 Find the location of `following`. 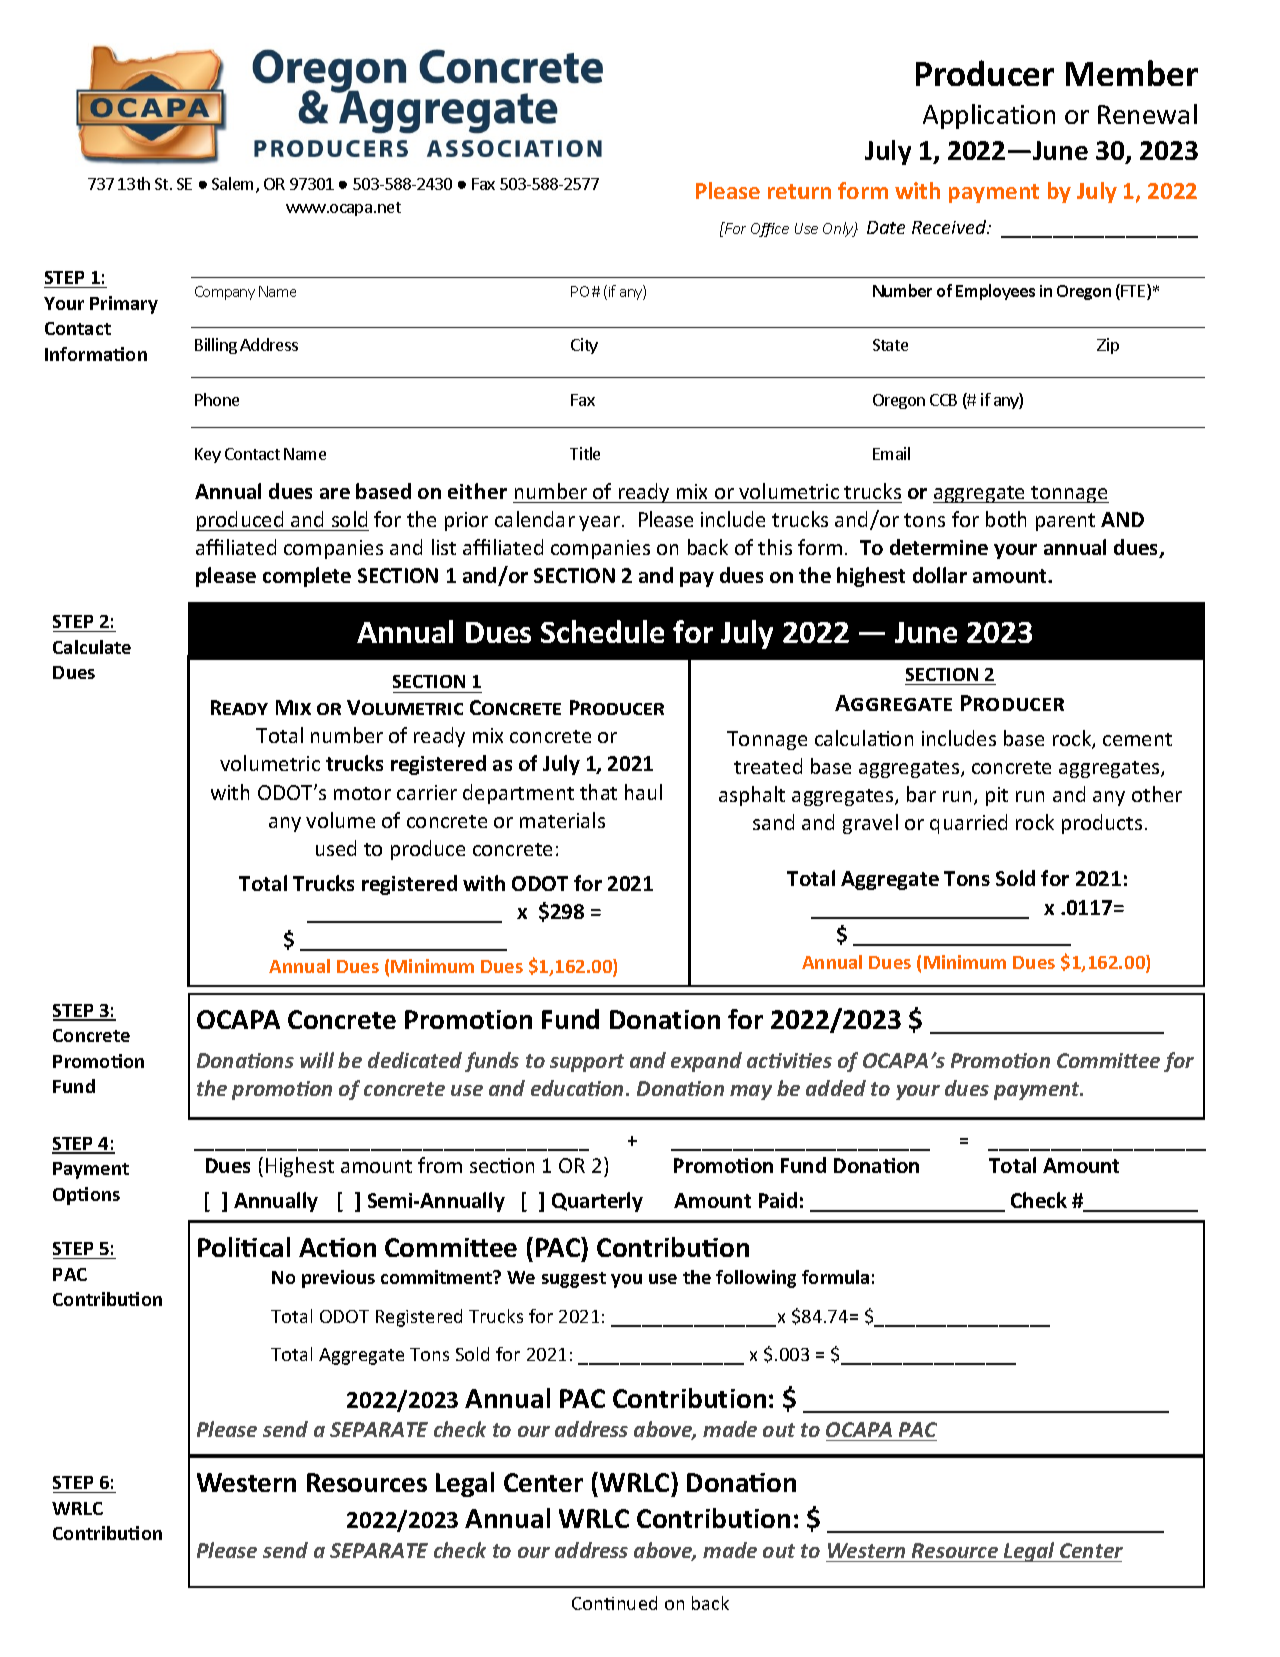

following is located at coordinates (756, 1279).
